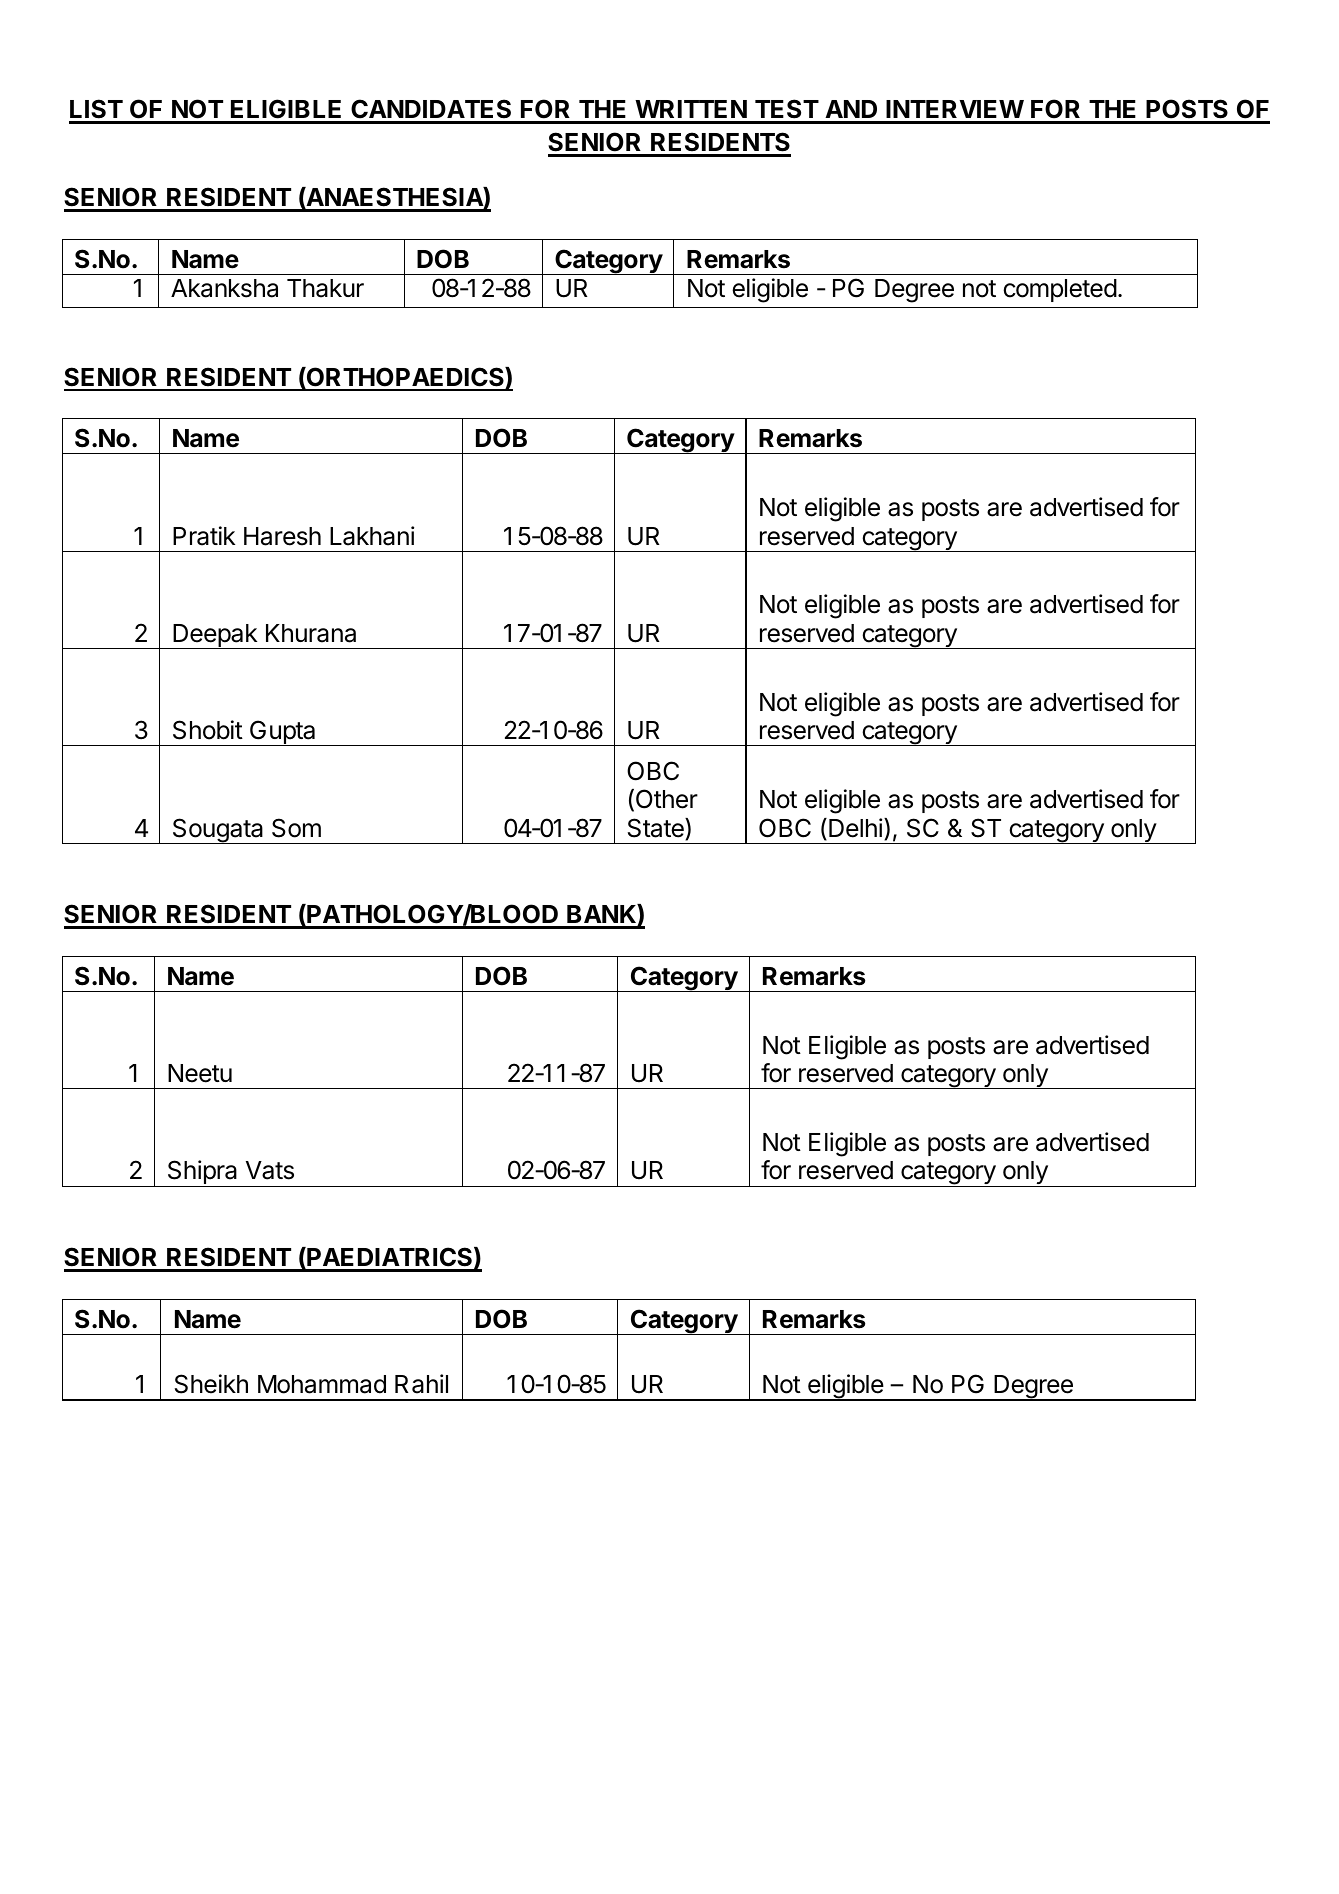 This screenshot has height=1894, width=1339. I want to click on Mohammad, so click(322, 1384).
